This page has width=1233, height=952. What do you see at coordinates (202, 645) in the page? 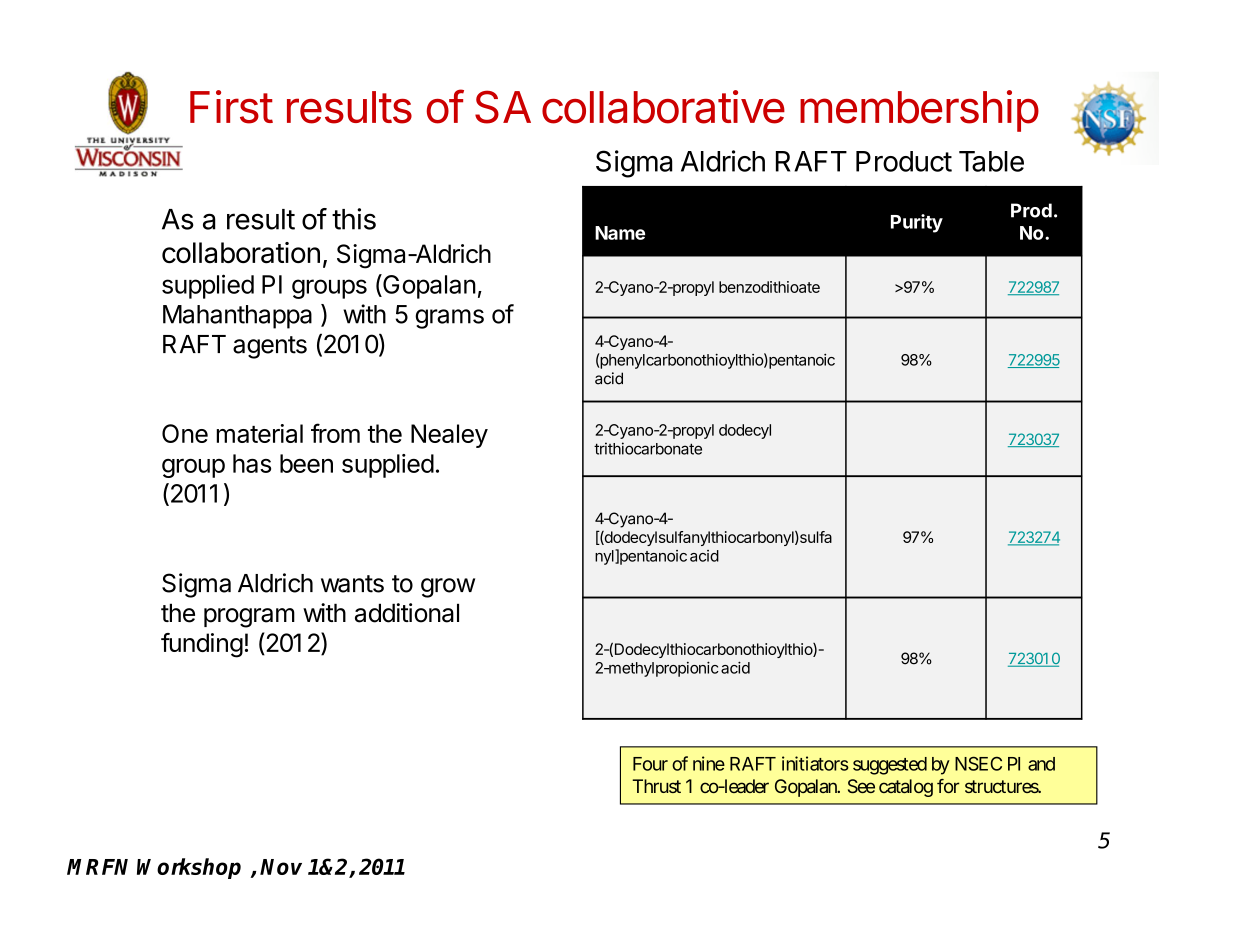
I see `funding` at bounding box center [202, 645].
